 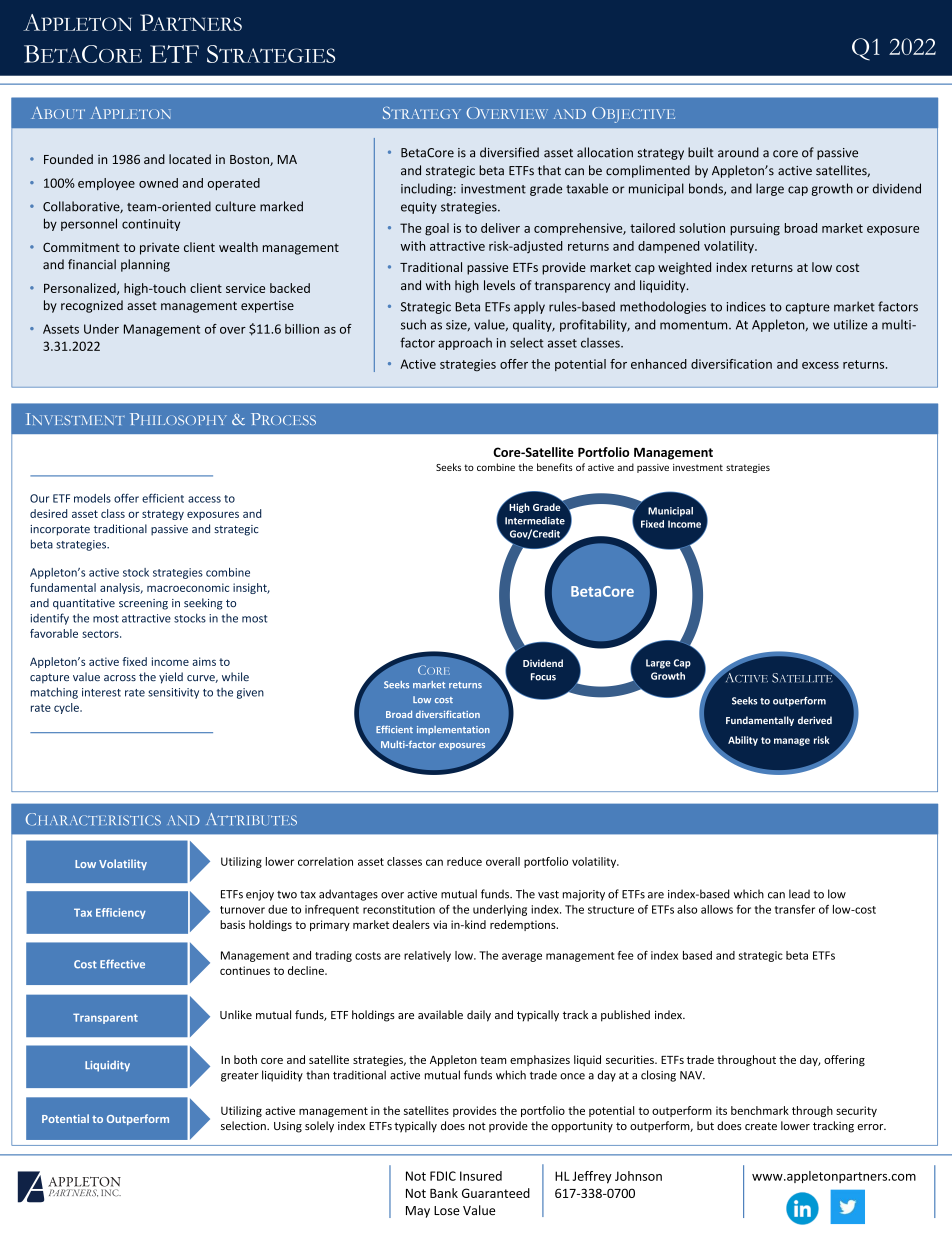 I want to click on Using, so click(x=288, y=1127).
